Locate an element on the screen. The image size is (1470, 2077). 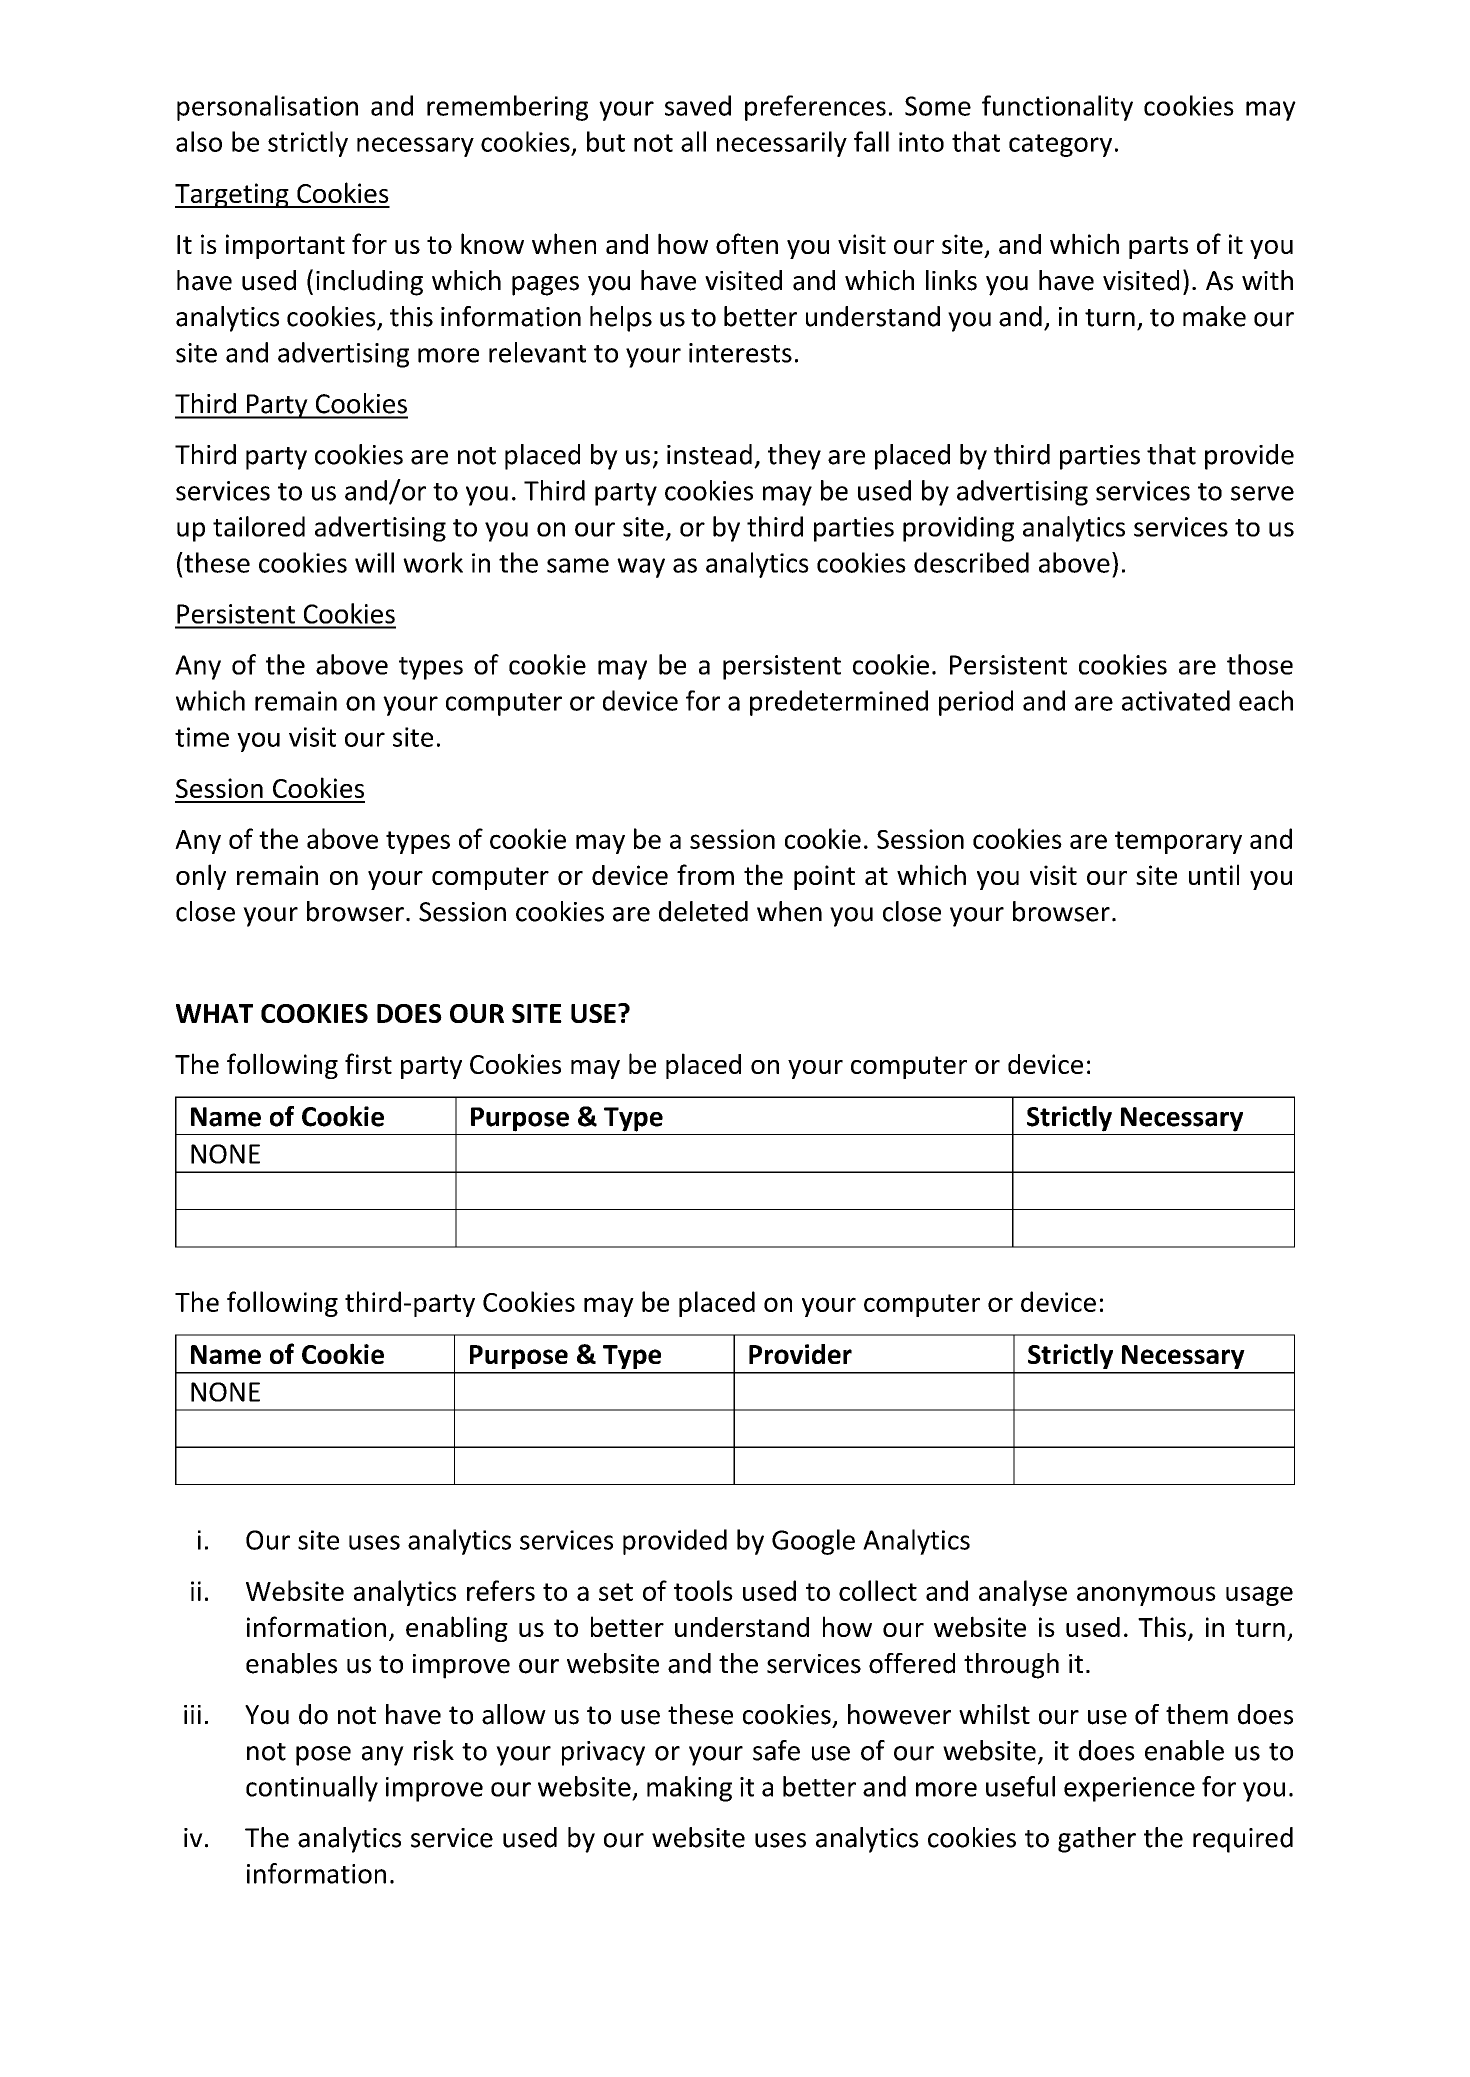
category is located at coordinates (1060, 145).
